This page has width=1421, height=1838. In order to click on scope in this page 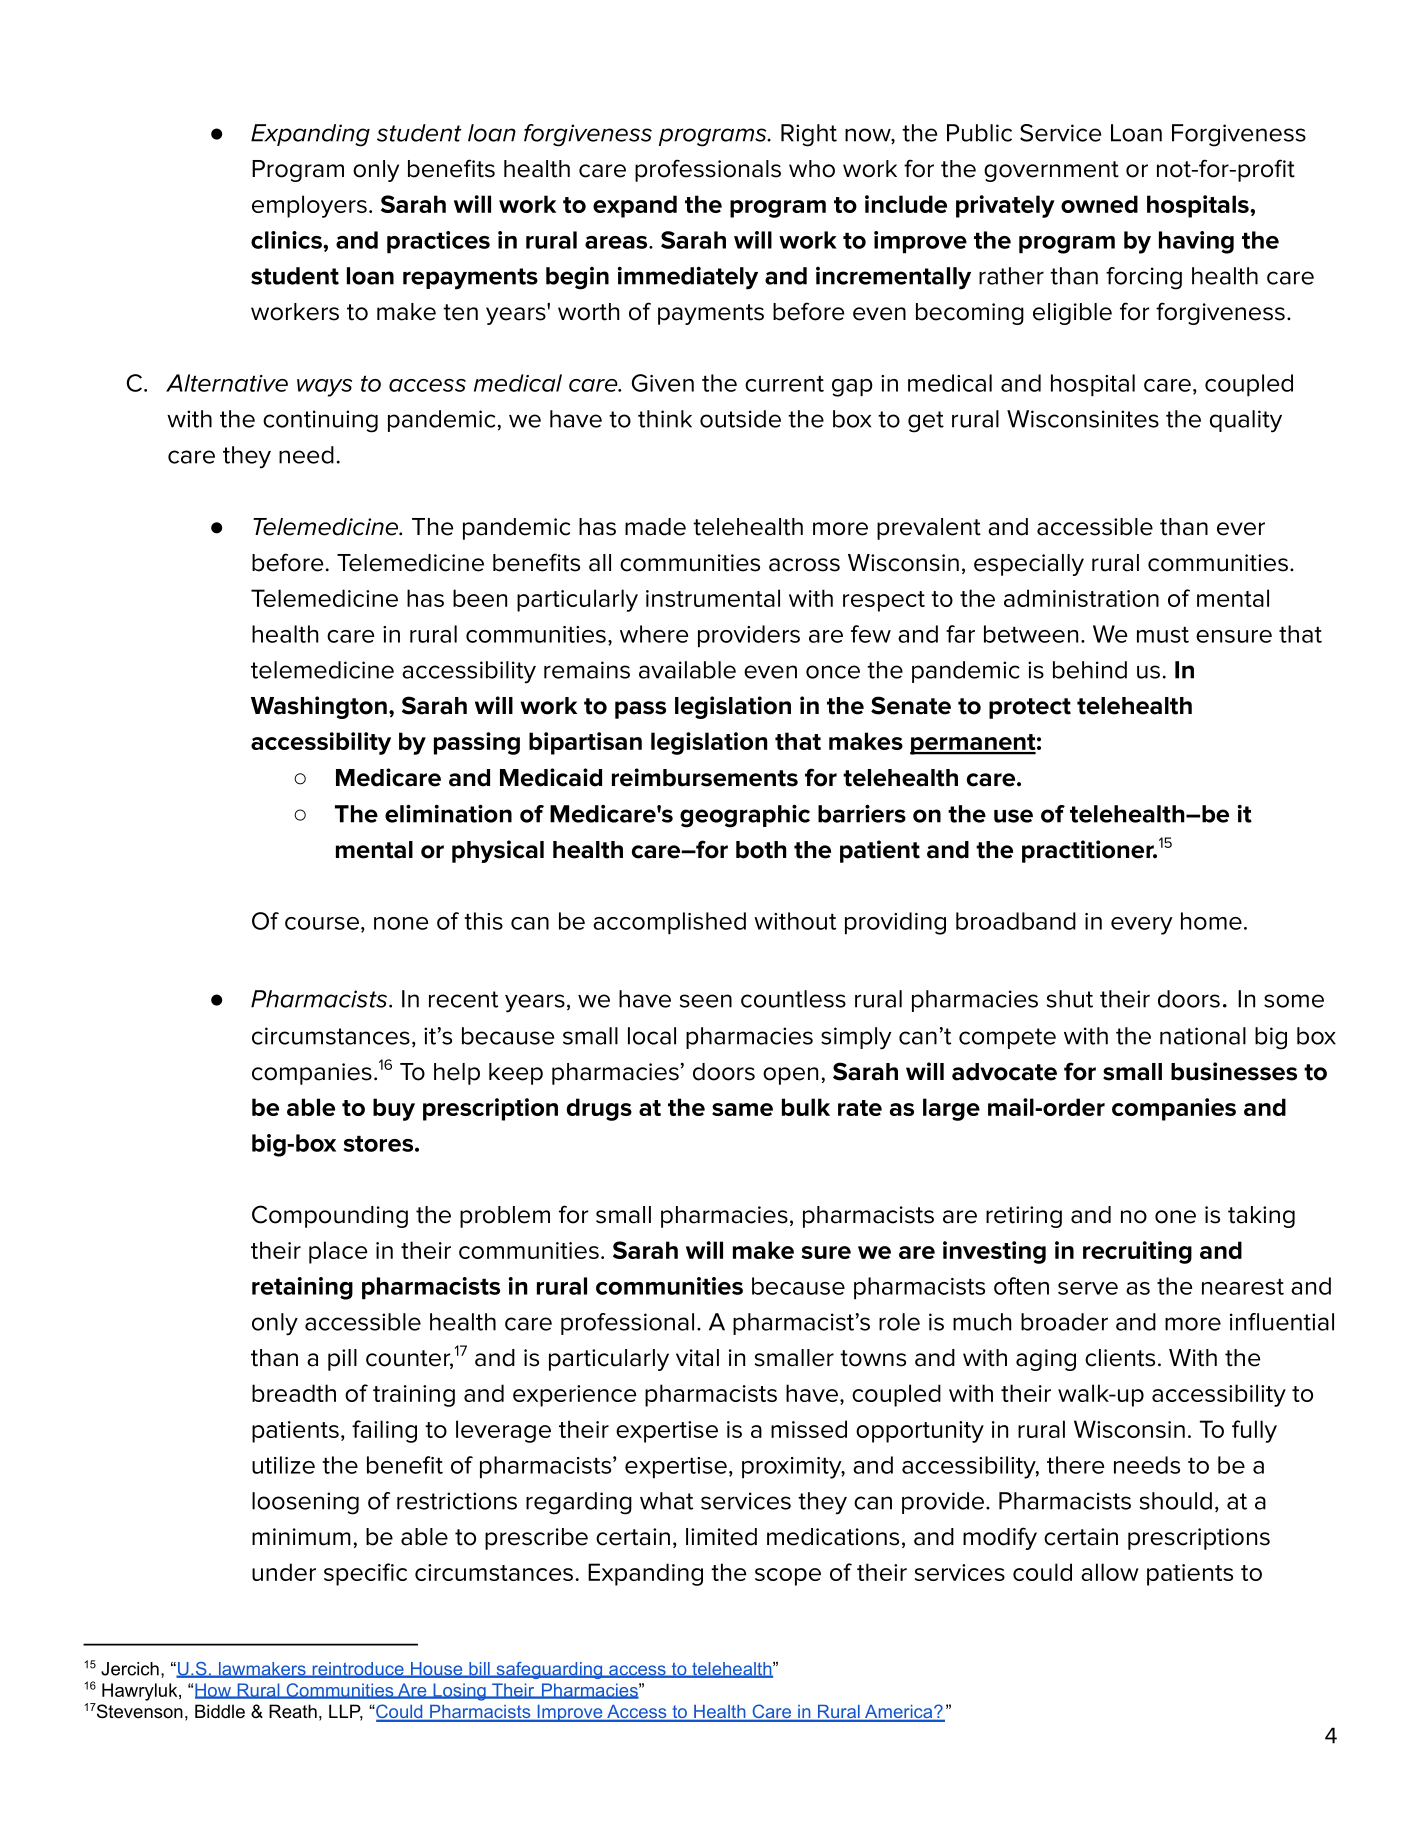, I will do `click(788, 1577)`.
